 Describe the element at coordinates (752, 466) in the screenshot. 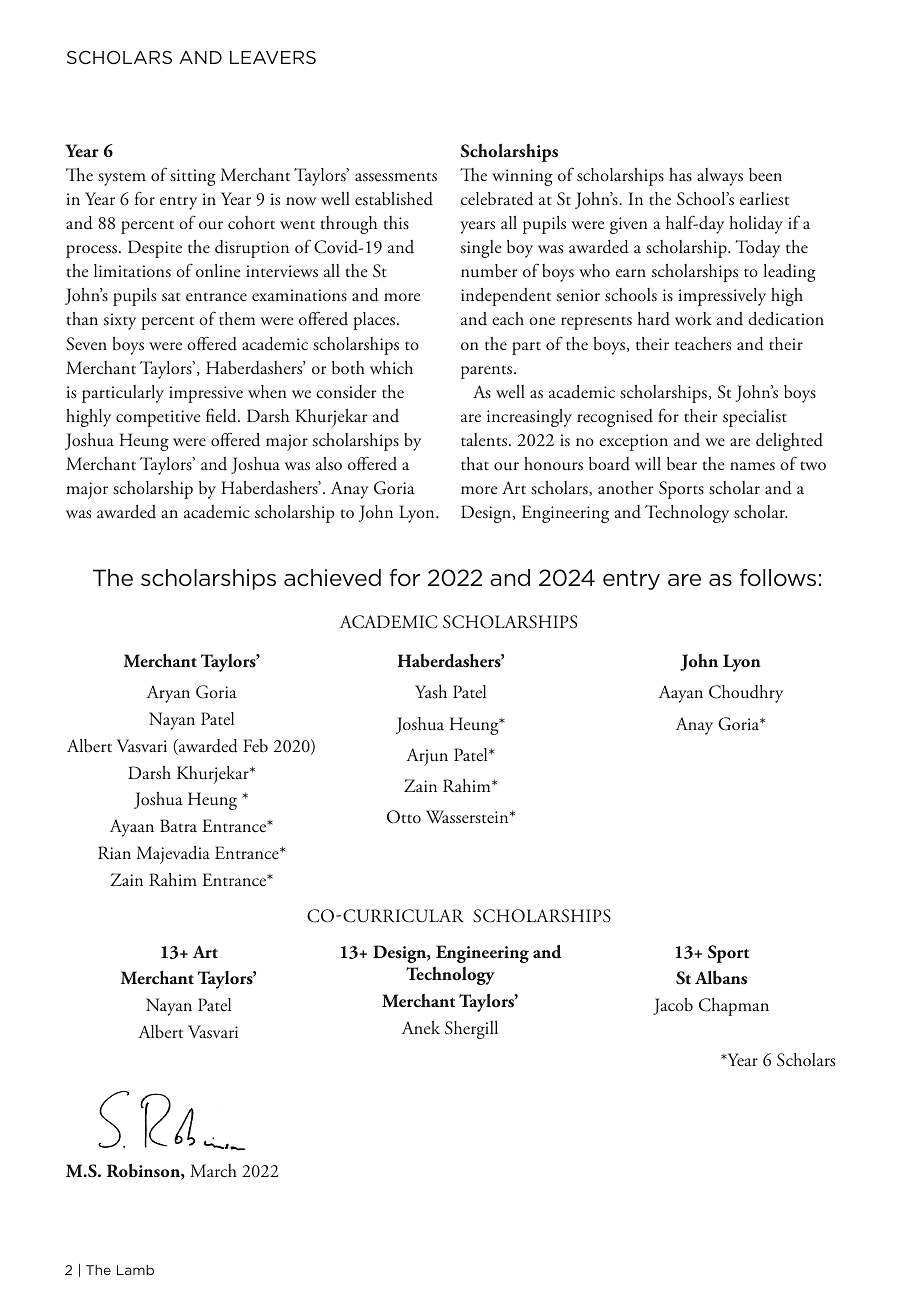

I see `names` at that location.
